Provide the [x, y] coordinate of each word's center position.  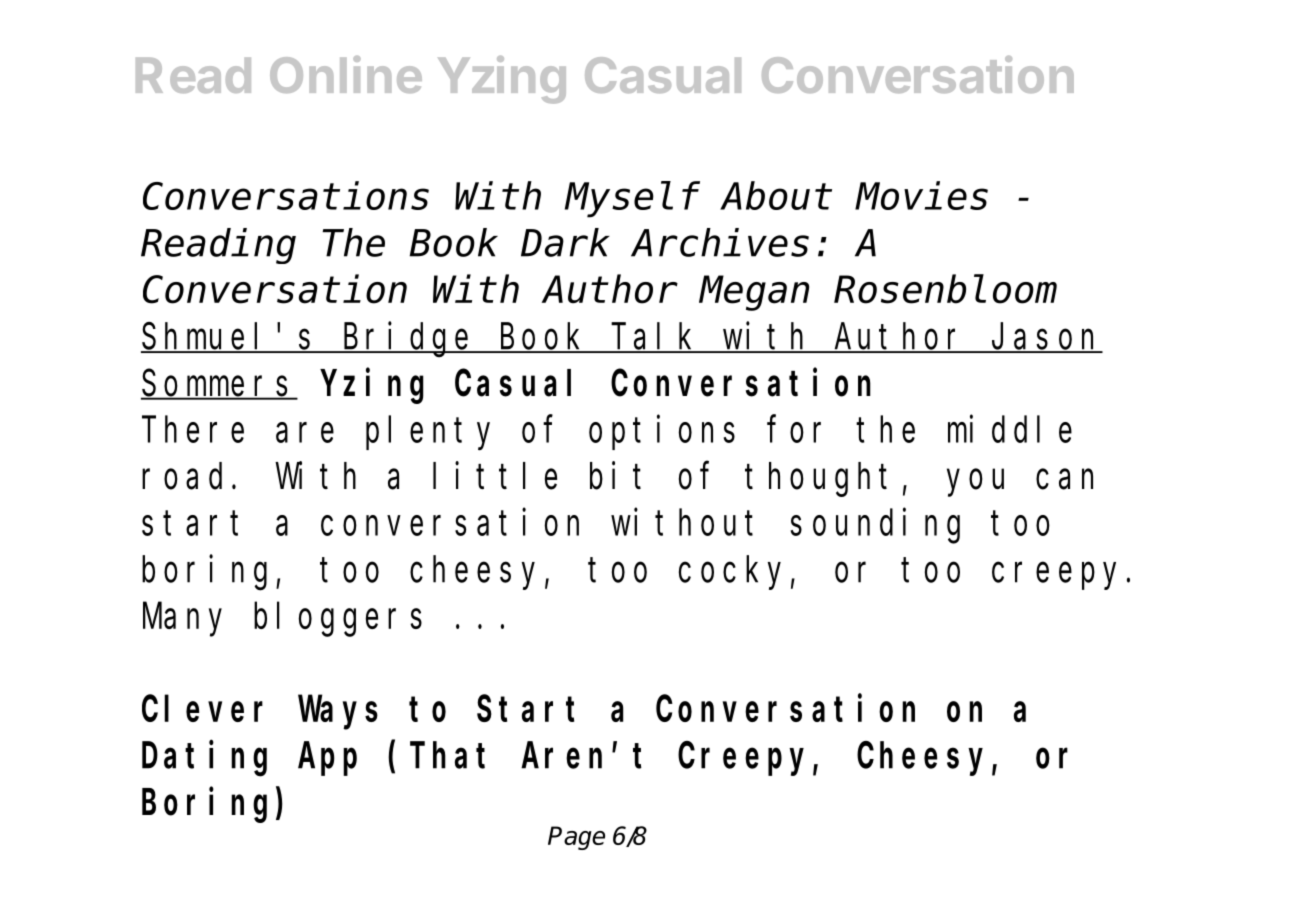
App [327, 760]
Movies [921, 196]
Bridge [408, 340]
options [662, 433]
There [193, 430]
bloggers [338, 620]
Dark [565, 243]
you [975, 483]
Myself [632, 201]
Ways [338, 714]
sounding [875, 526]
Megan [754, 295]
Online [346, 74]
